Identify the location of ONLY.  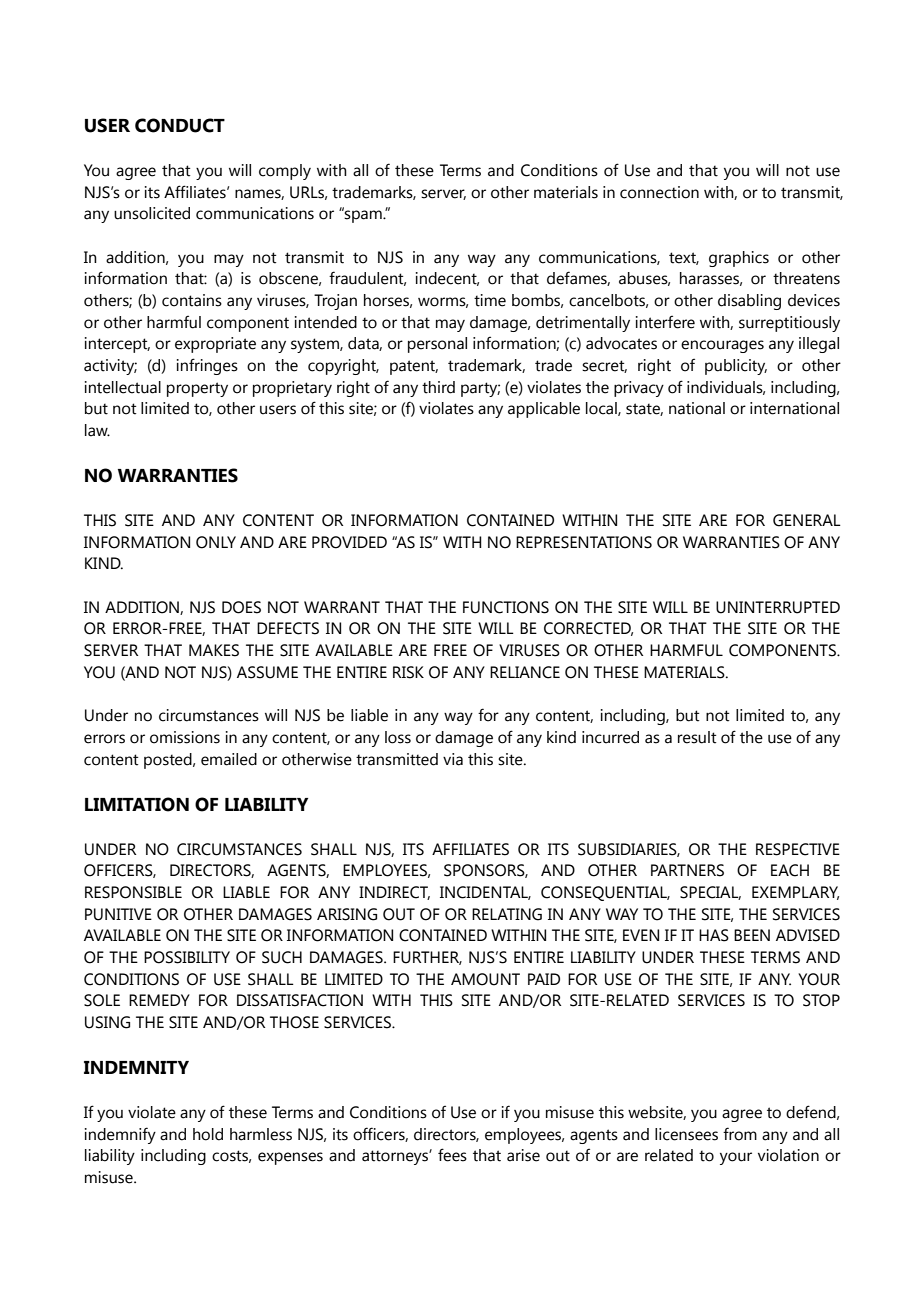
(216, 542).
